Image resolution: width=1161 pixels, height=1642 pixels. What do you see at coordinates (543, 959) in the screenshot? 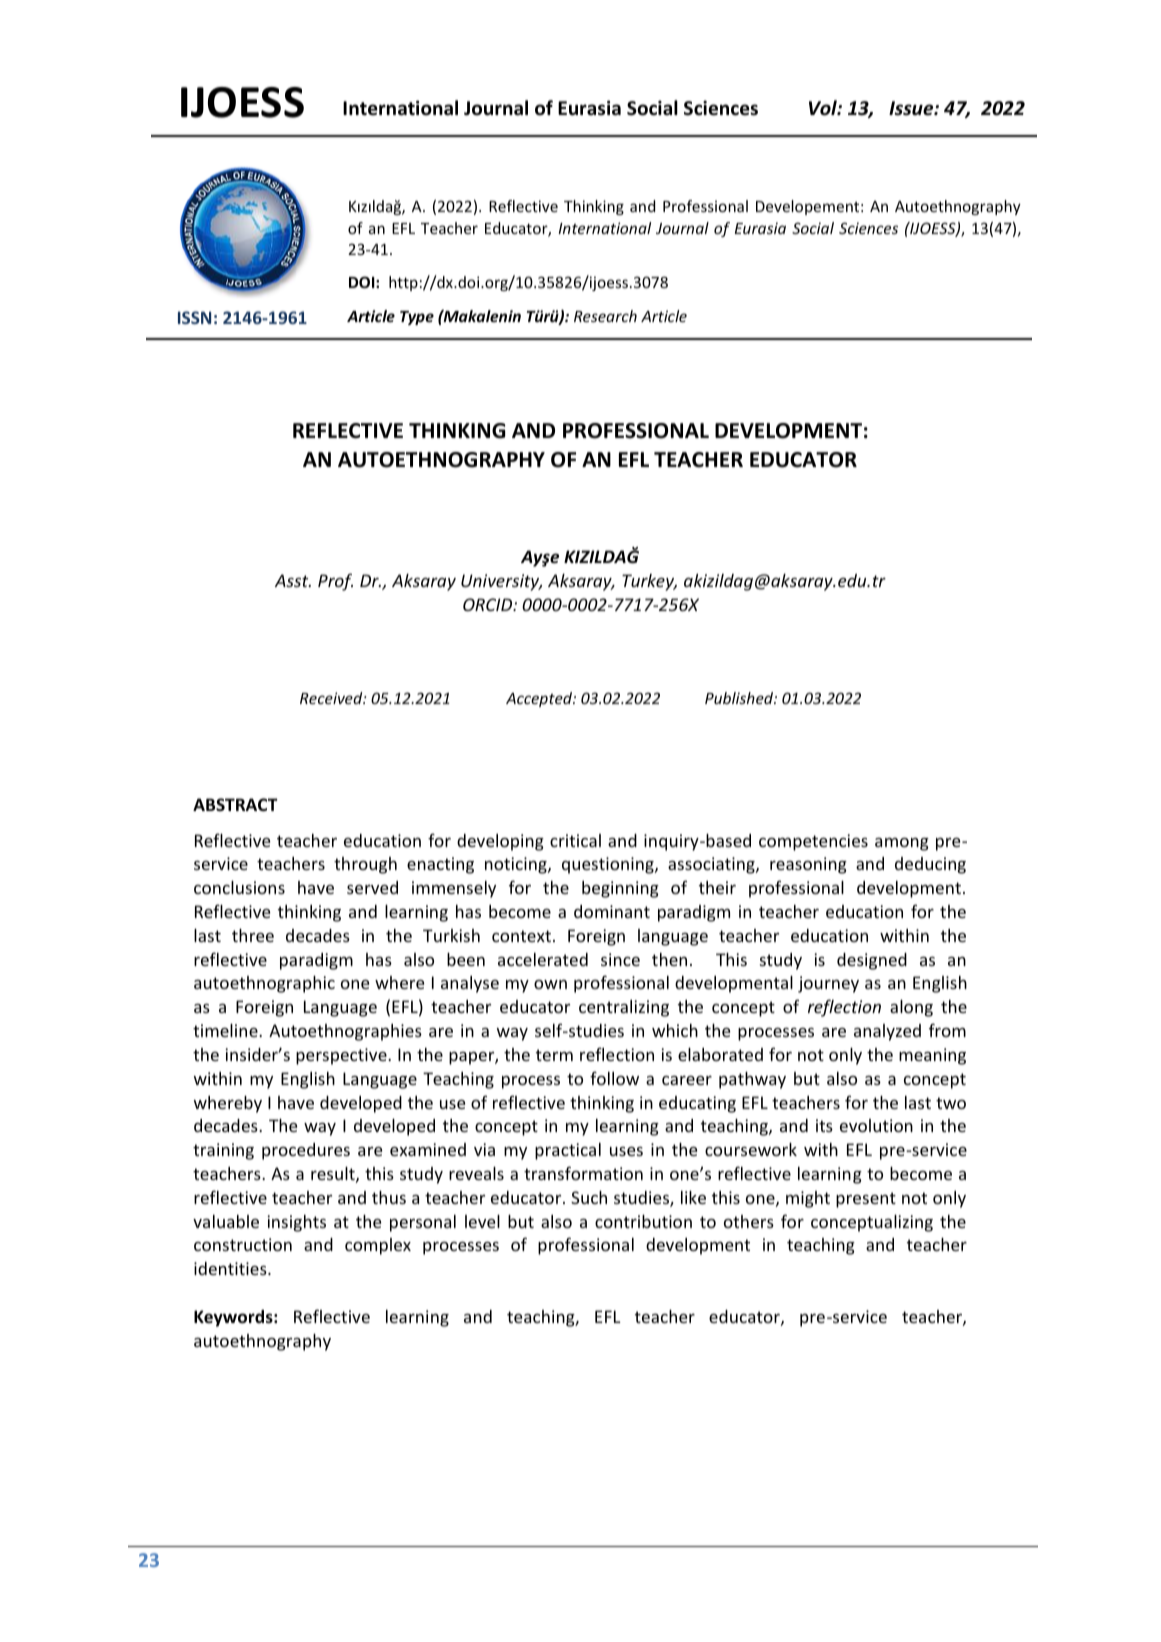
I see `accelerated` at bounding box center [543, 959].
